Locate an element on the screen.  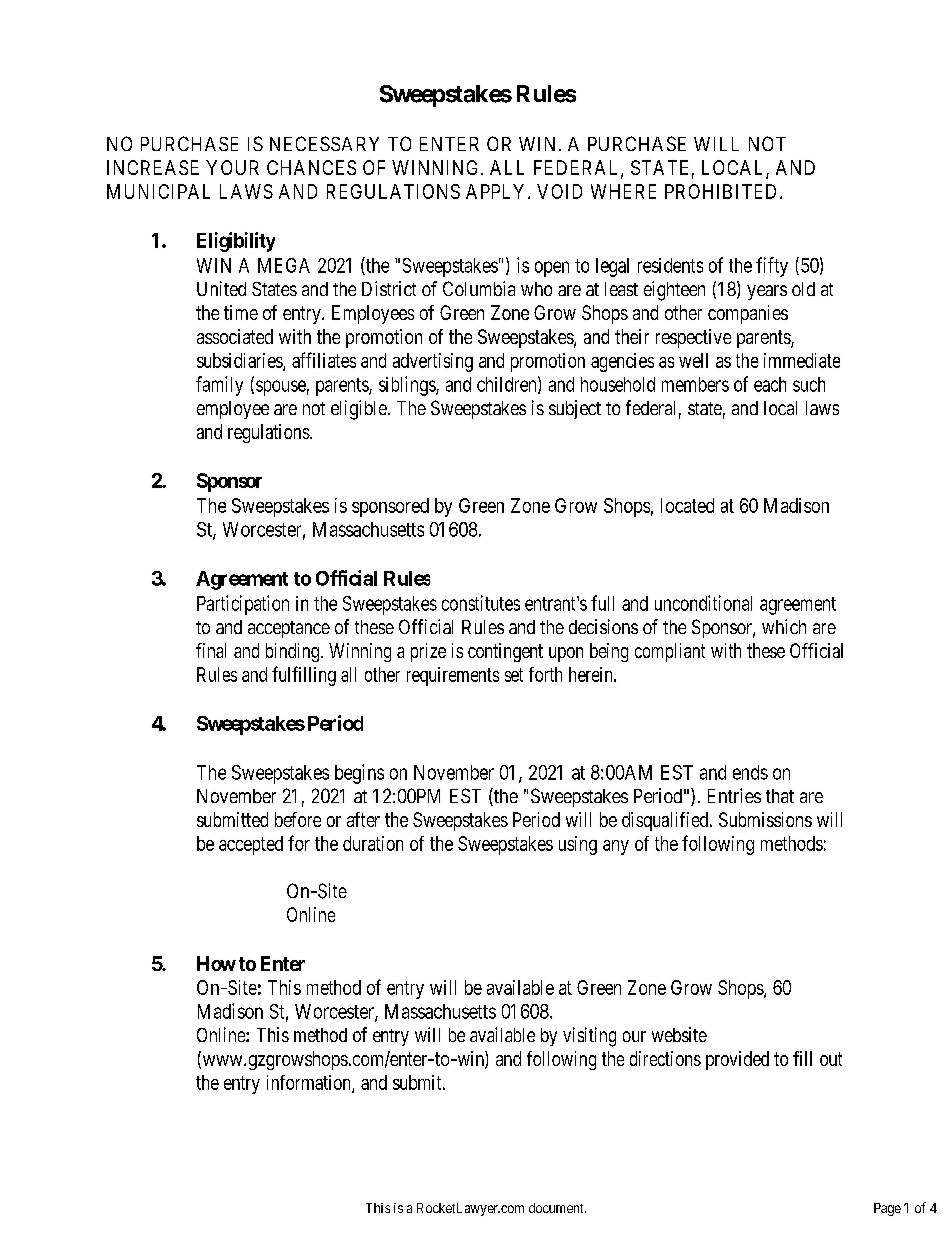
PROHIBITED is located at coordinates (723, 191).
